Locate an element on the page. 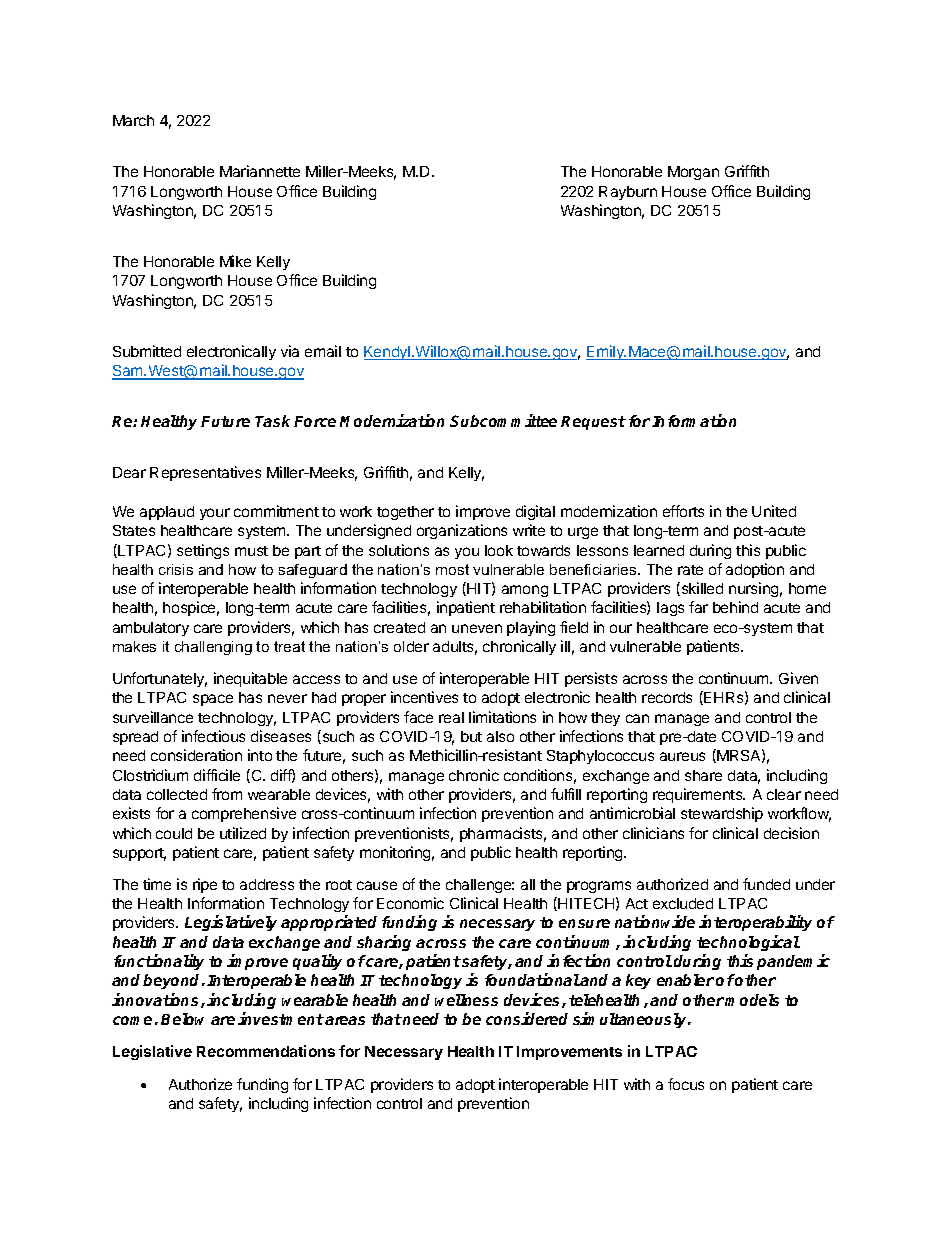 This document has height=1233, width=952. Subcommittee is located at coordinates (503, 420).
